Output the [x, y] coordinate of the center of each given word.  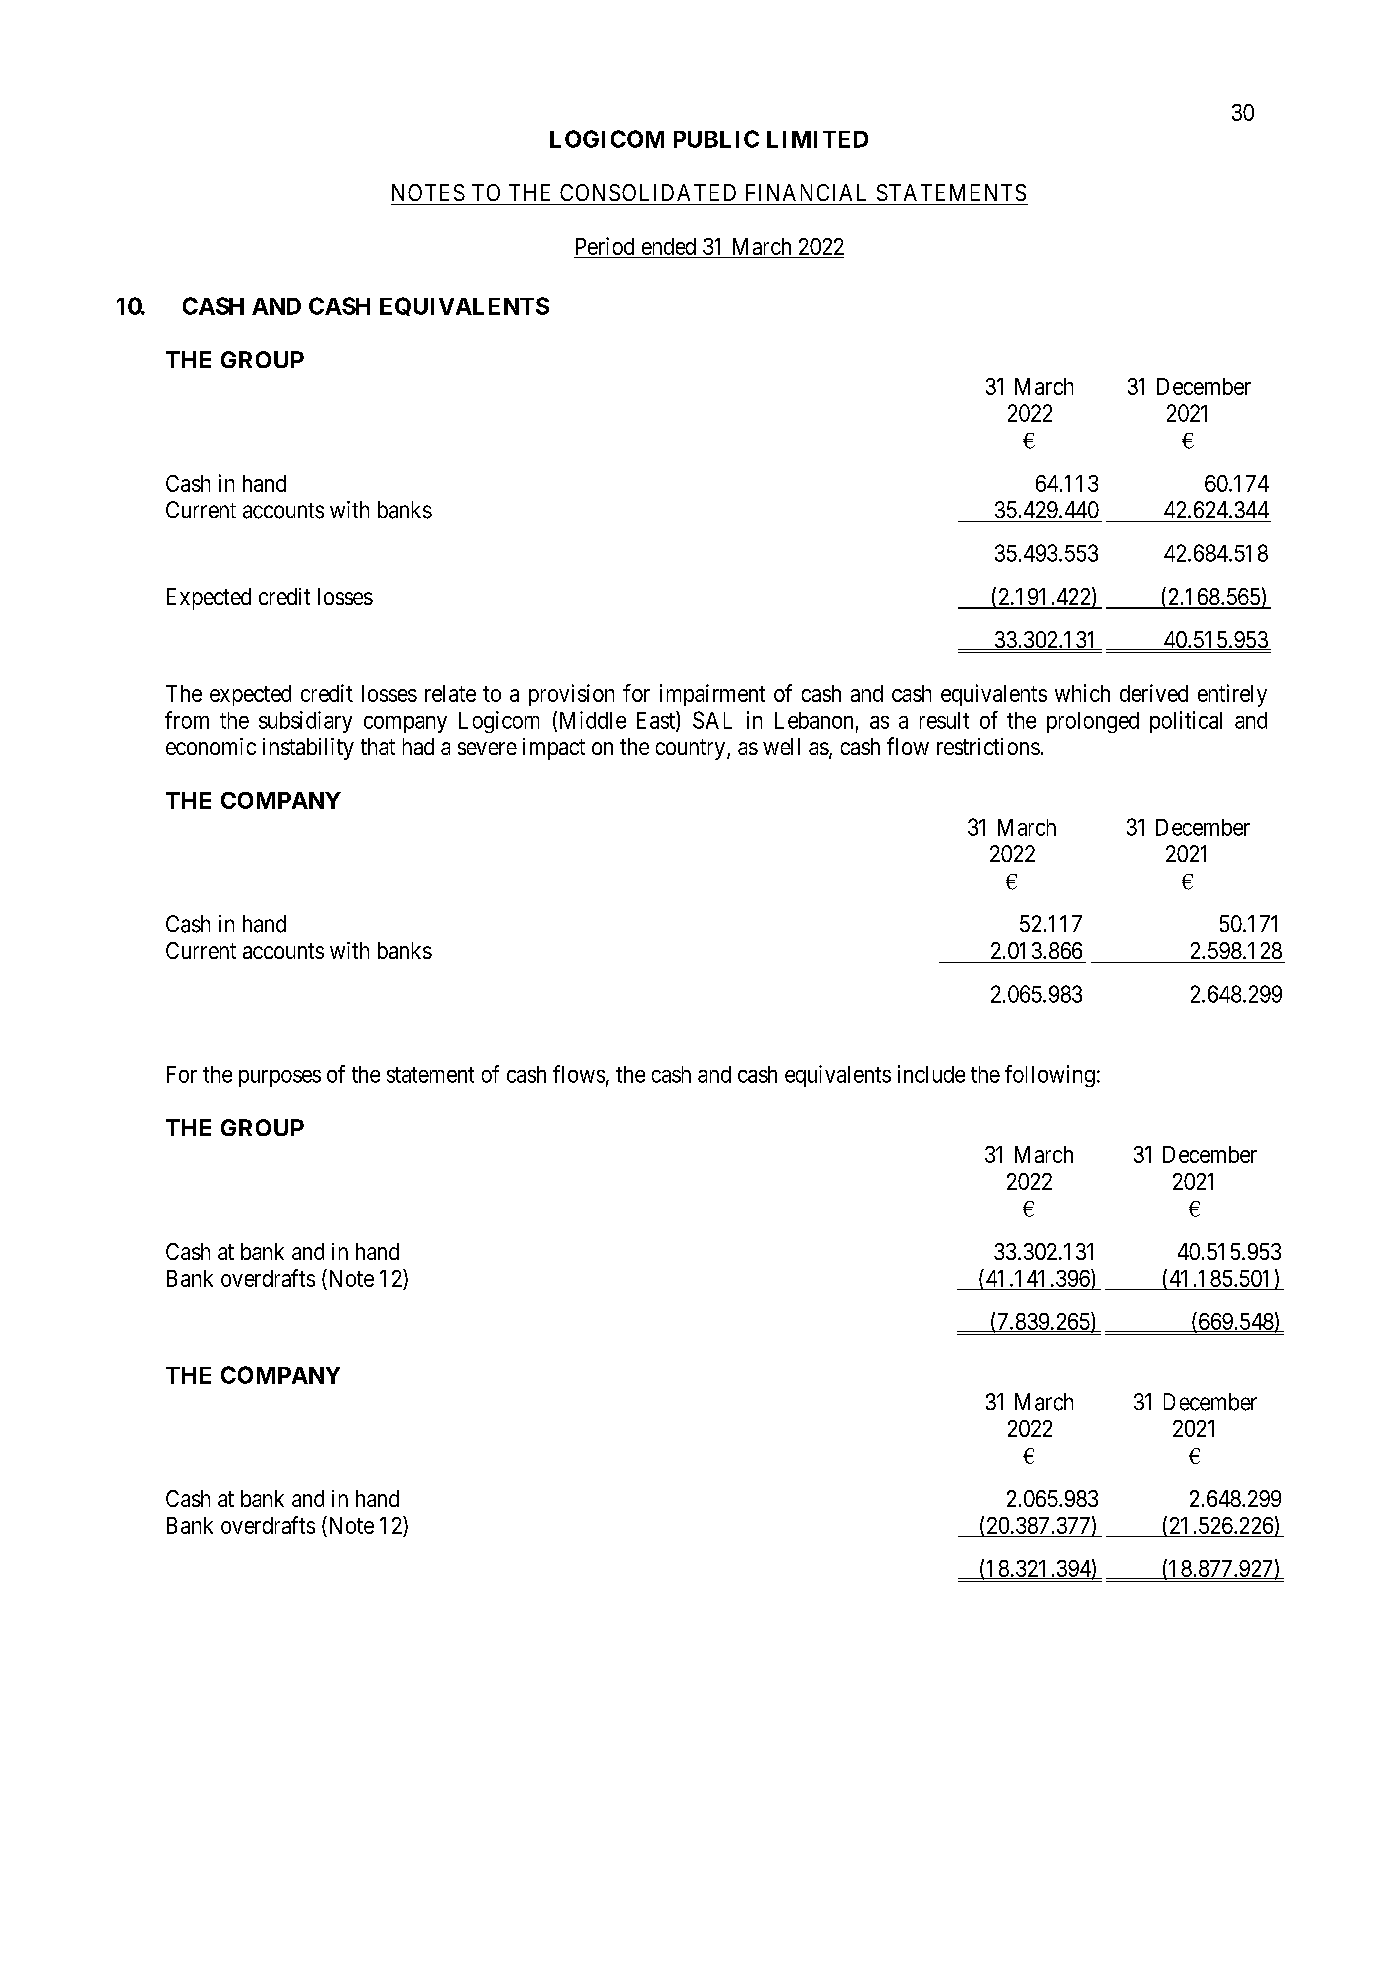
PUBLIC [716, 139]
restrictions [988, 746]
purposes [280, 1078]
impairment [712, 695]
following [1050, 1076]
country [690, 749]
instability [308, 749]
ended [669, 246]
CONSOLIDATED [648, 192]
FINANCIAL [806, 192]
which [1082, 693]
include [931, 1074]
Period [605, 246]
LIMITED [817, 139]
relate [450, 693]
